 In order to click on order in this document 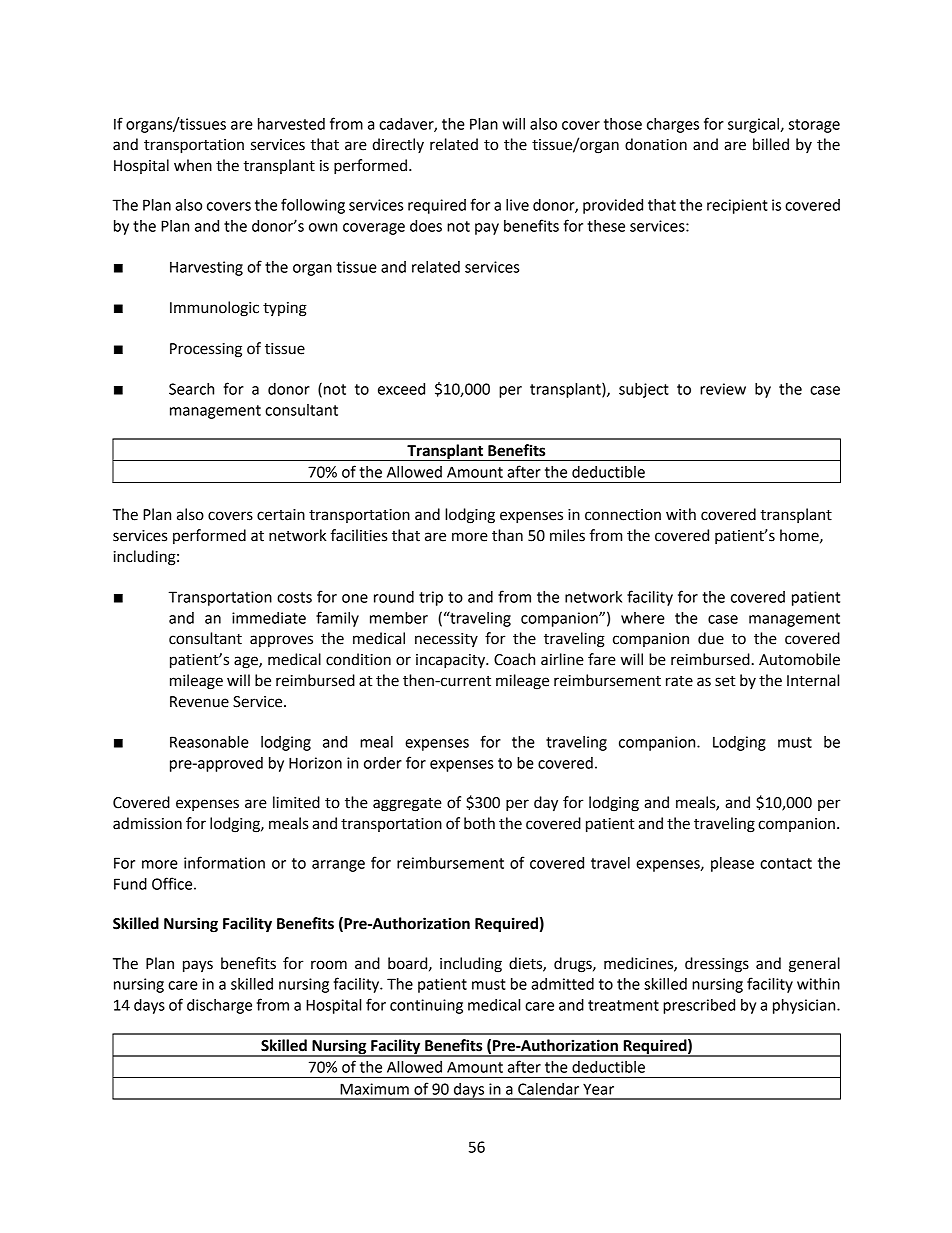, I will do `click(383, 763)`.
